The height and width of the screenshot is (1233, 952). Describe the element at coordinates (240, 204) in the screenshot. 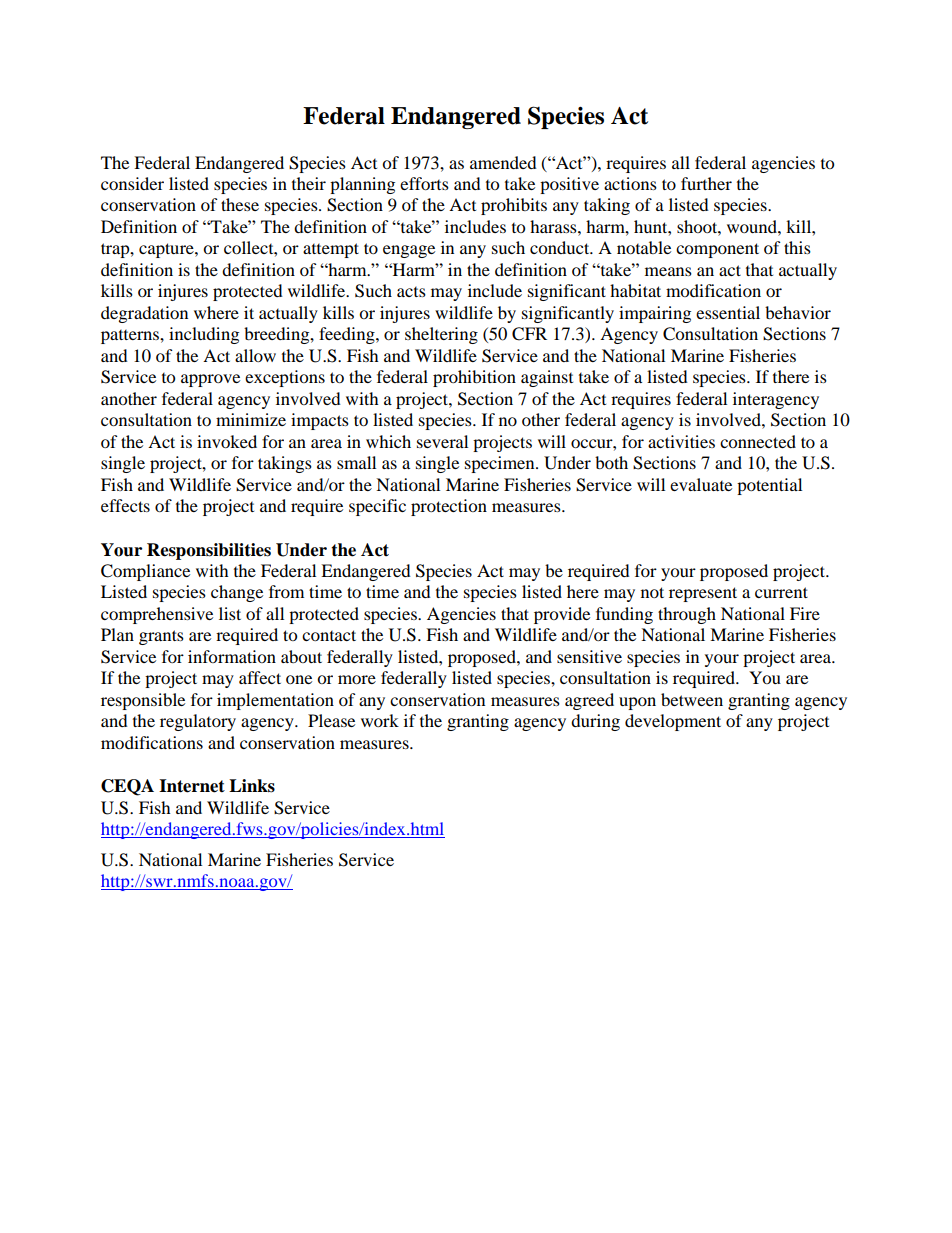

I see `these` at that location.
